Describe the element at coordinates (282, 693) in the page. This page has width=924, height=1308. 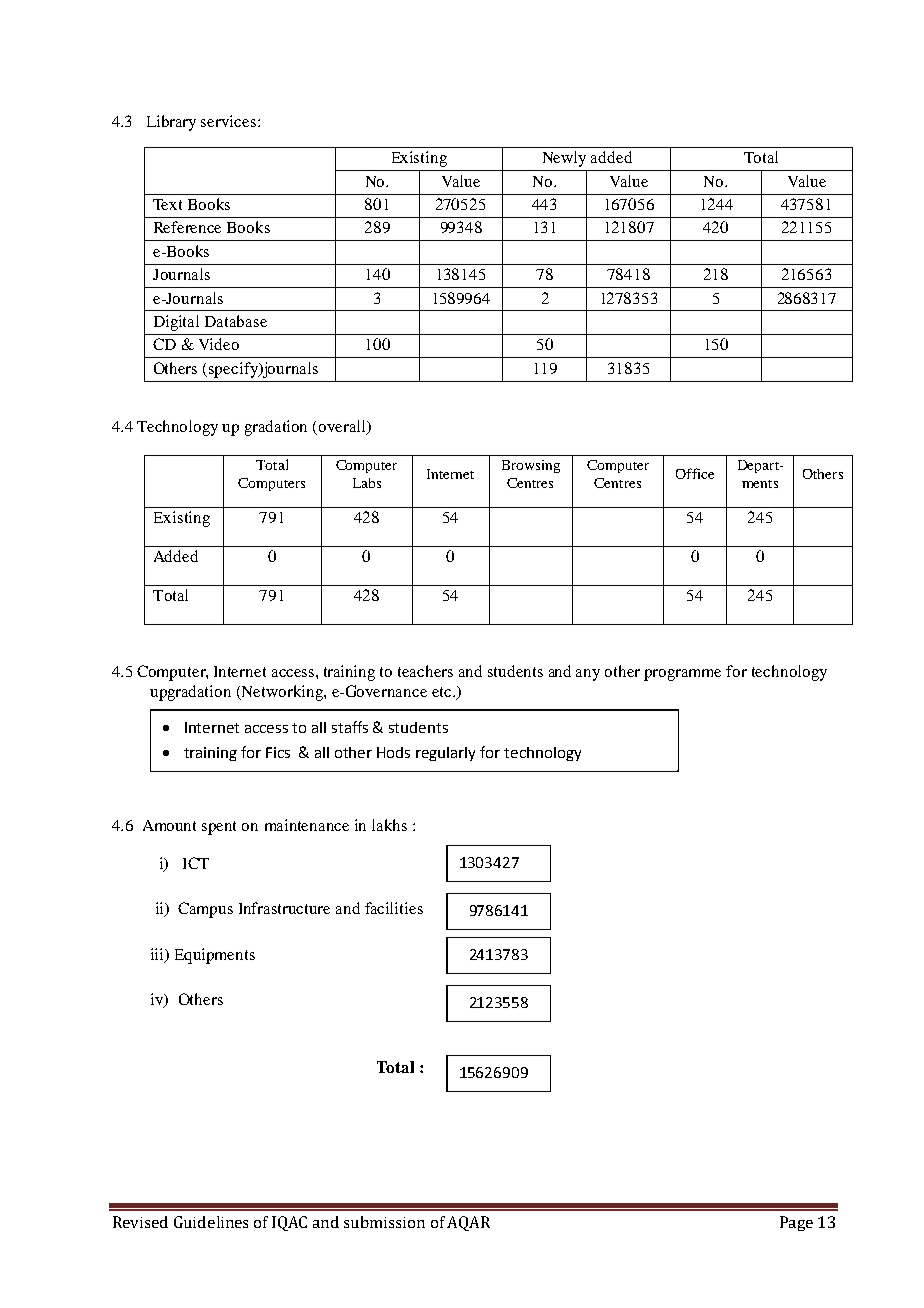
I see `Networking` at that location.
